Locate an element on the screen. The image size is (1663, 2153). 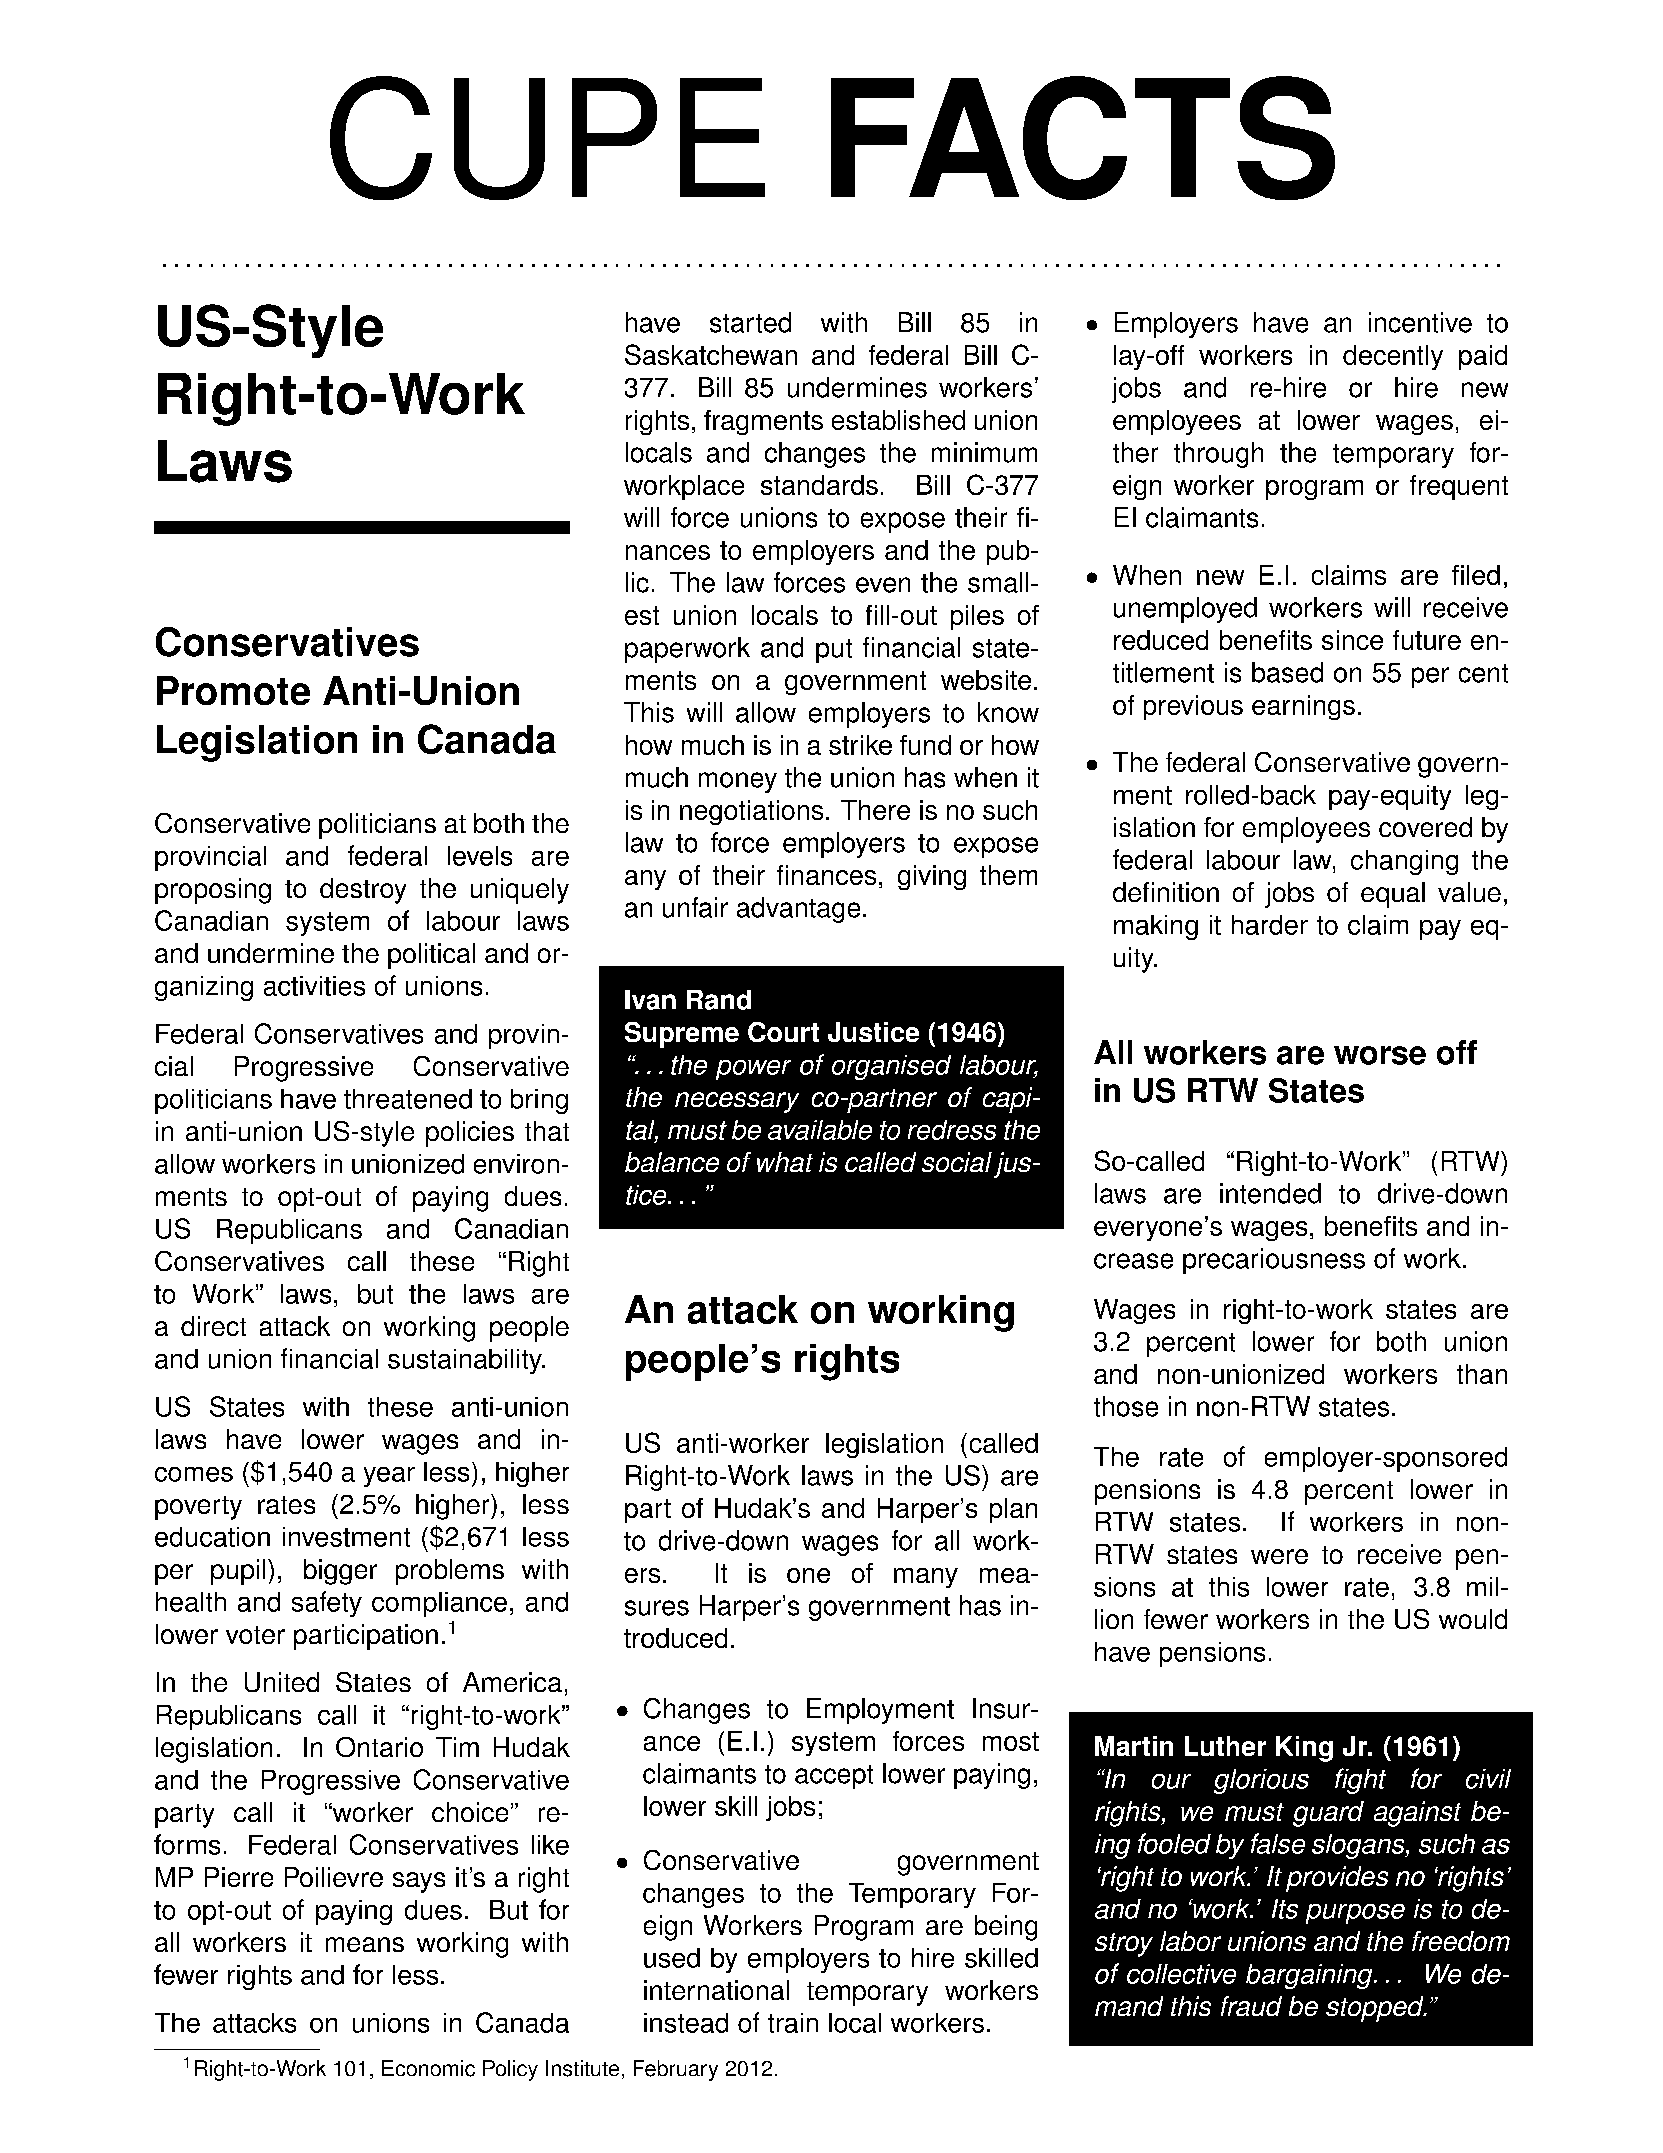
means is located at coordinates (365, 1944).
